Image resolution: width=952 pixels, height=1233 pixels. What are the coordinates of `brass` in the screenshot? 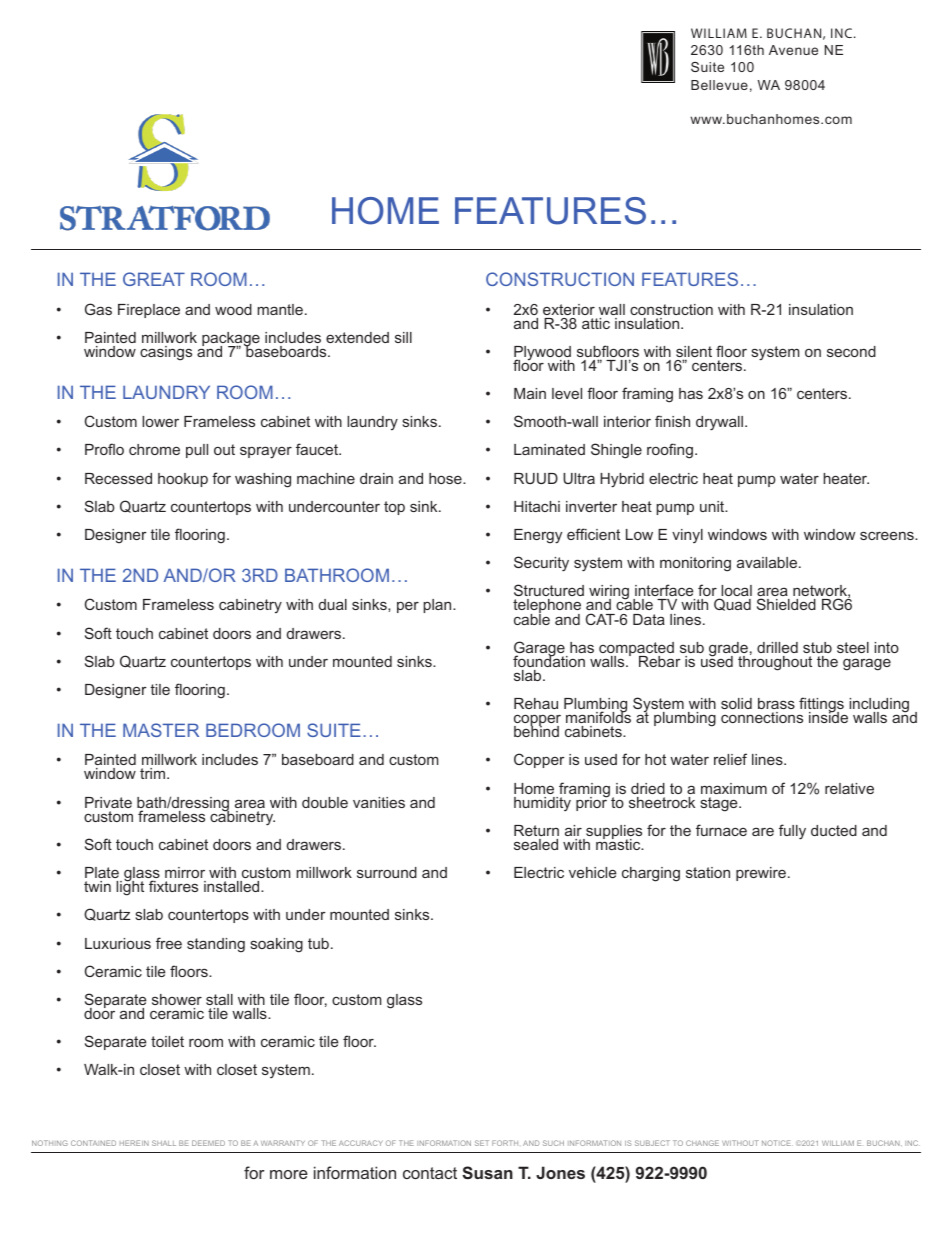 It's located at (776, 703).
